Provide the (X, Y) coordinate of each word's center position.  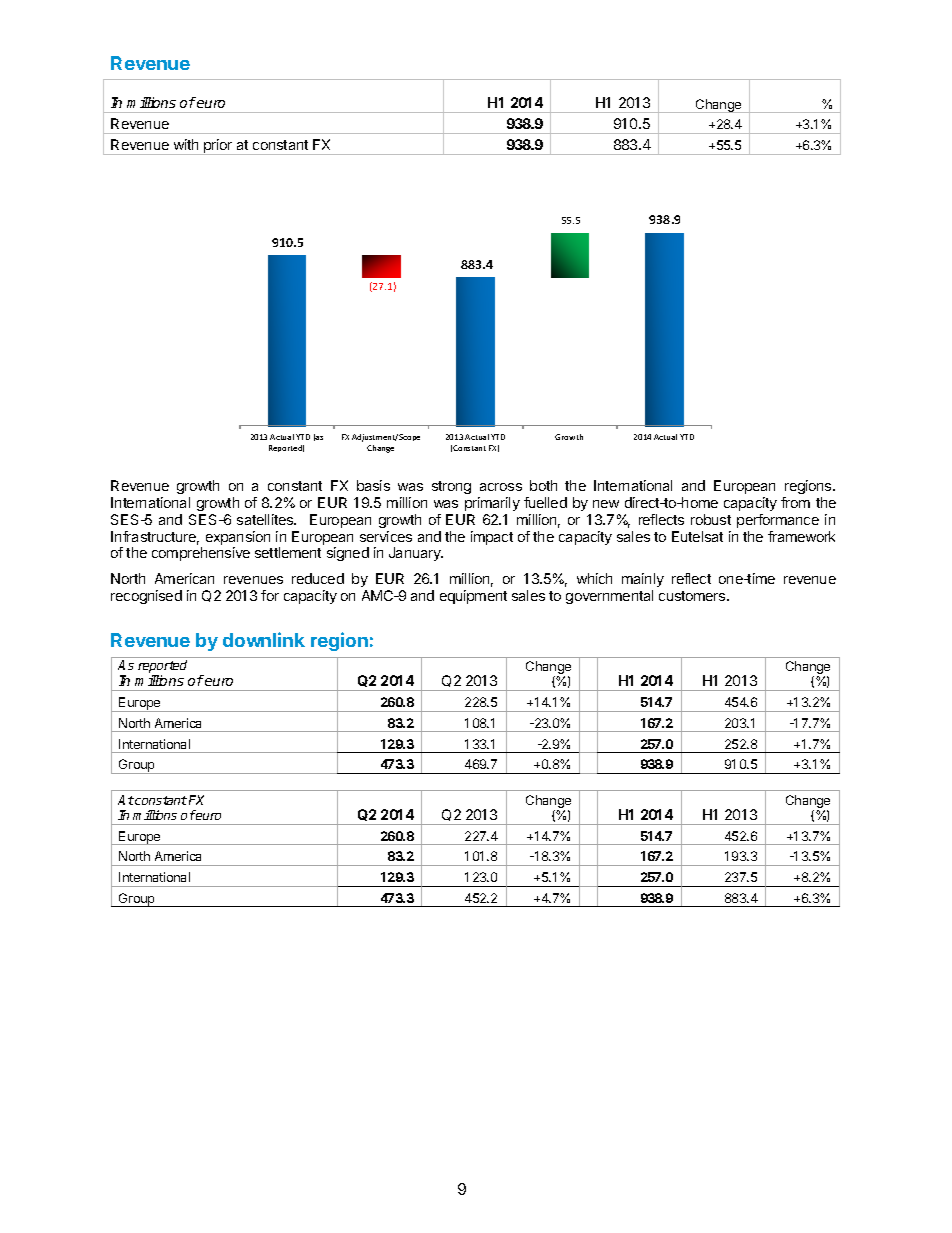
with (186, 144)
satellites (266, 519)
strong (451, 487)
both (543, 485)
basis (373, 485)
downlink (264, 639)
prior (218, 147)
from (795, 502)
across (501, 487)
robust (711, 519)
